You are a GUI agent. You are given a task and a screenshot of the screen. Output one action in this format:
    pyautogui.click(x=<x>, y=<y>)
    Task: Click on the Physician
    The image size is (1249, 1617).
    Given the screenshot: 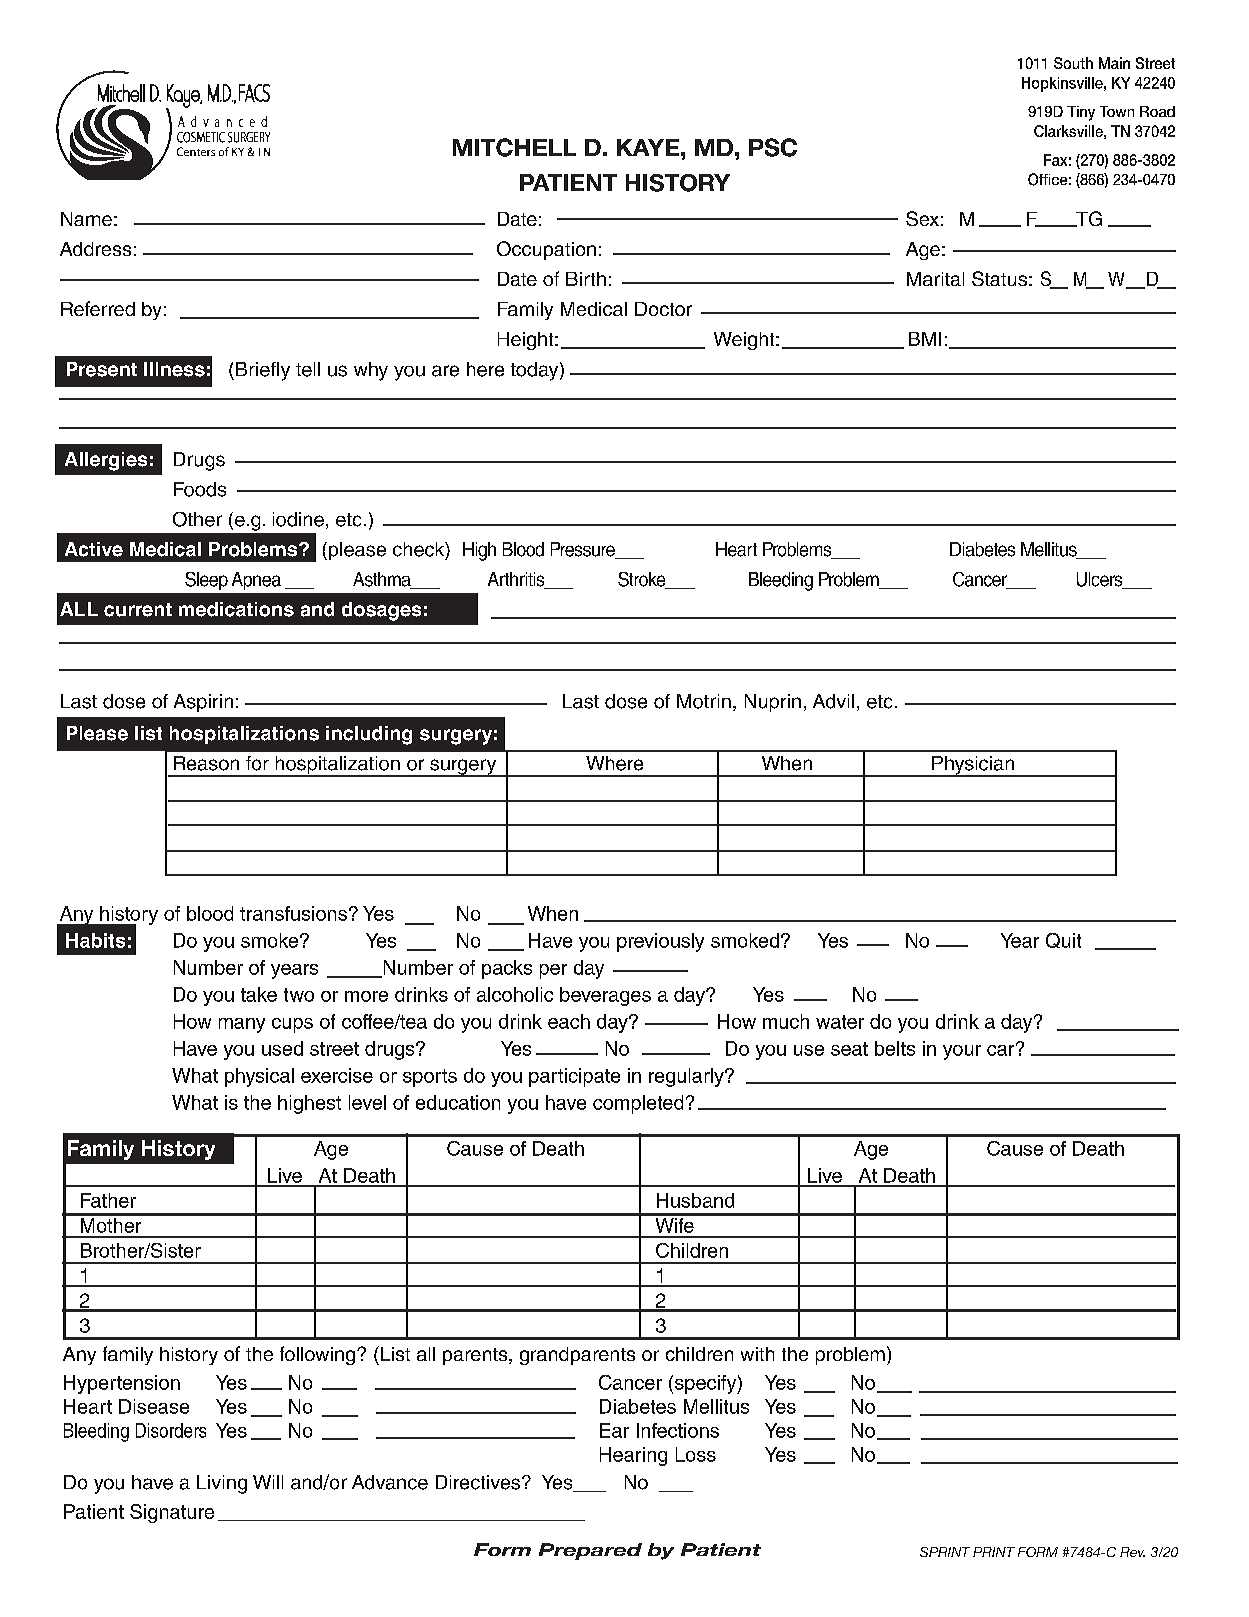 What is the action you would take?
    pyautogui.click(x=973, y=766)
